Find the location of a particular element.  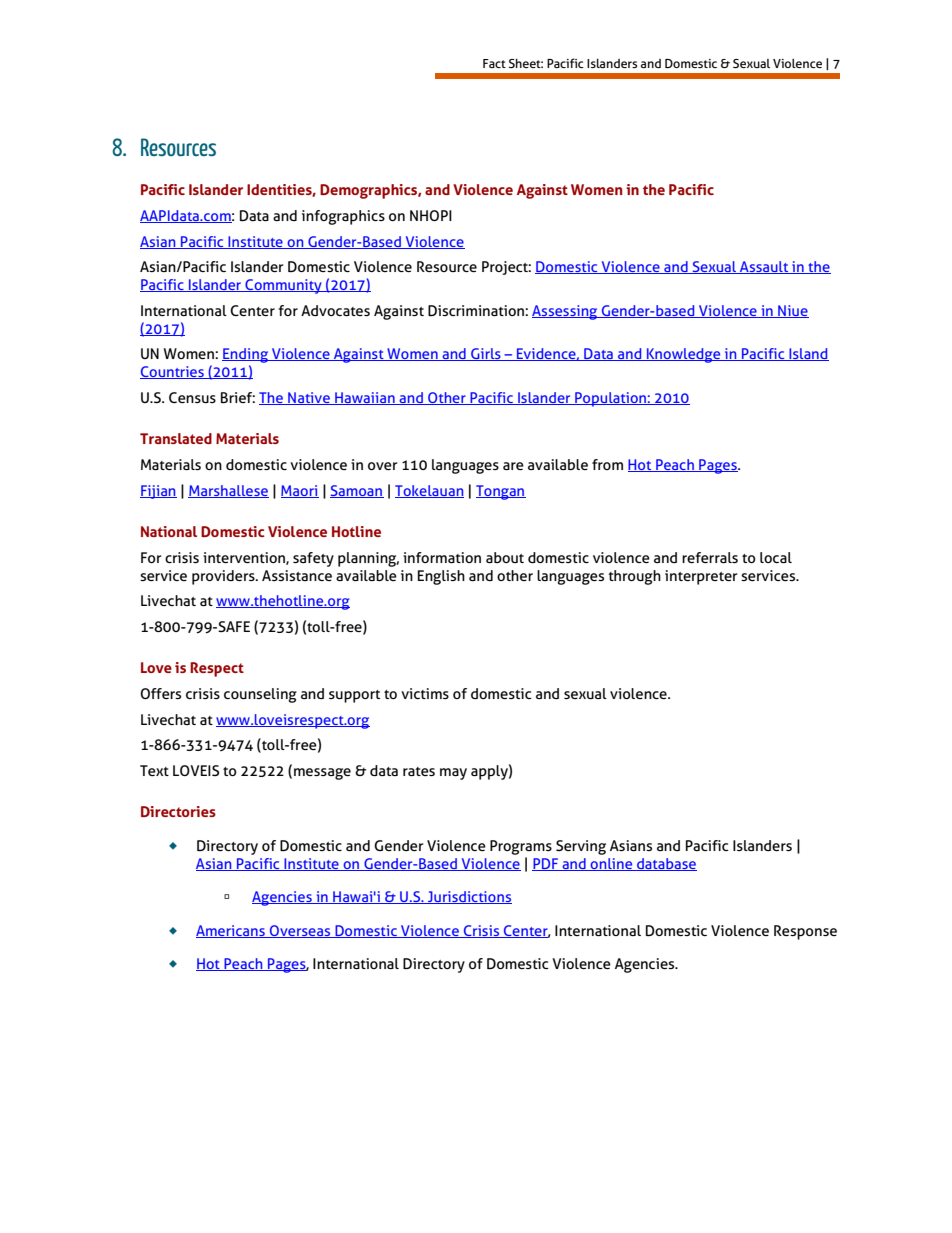

infographics is located at coordinates (343, 217).
